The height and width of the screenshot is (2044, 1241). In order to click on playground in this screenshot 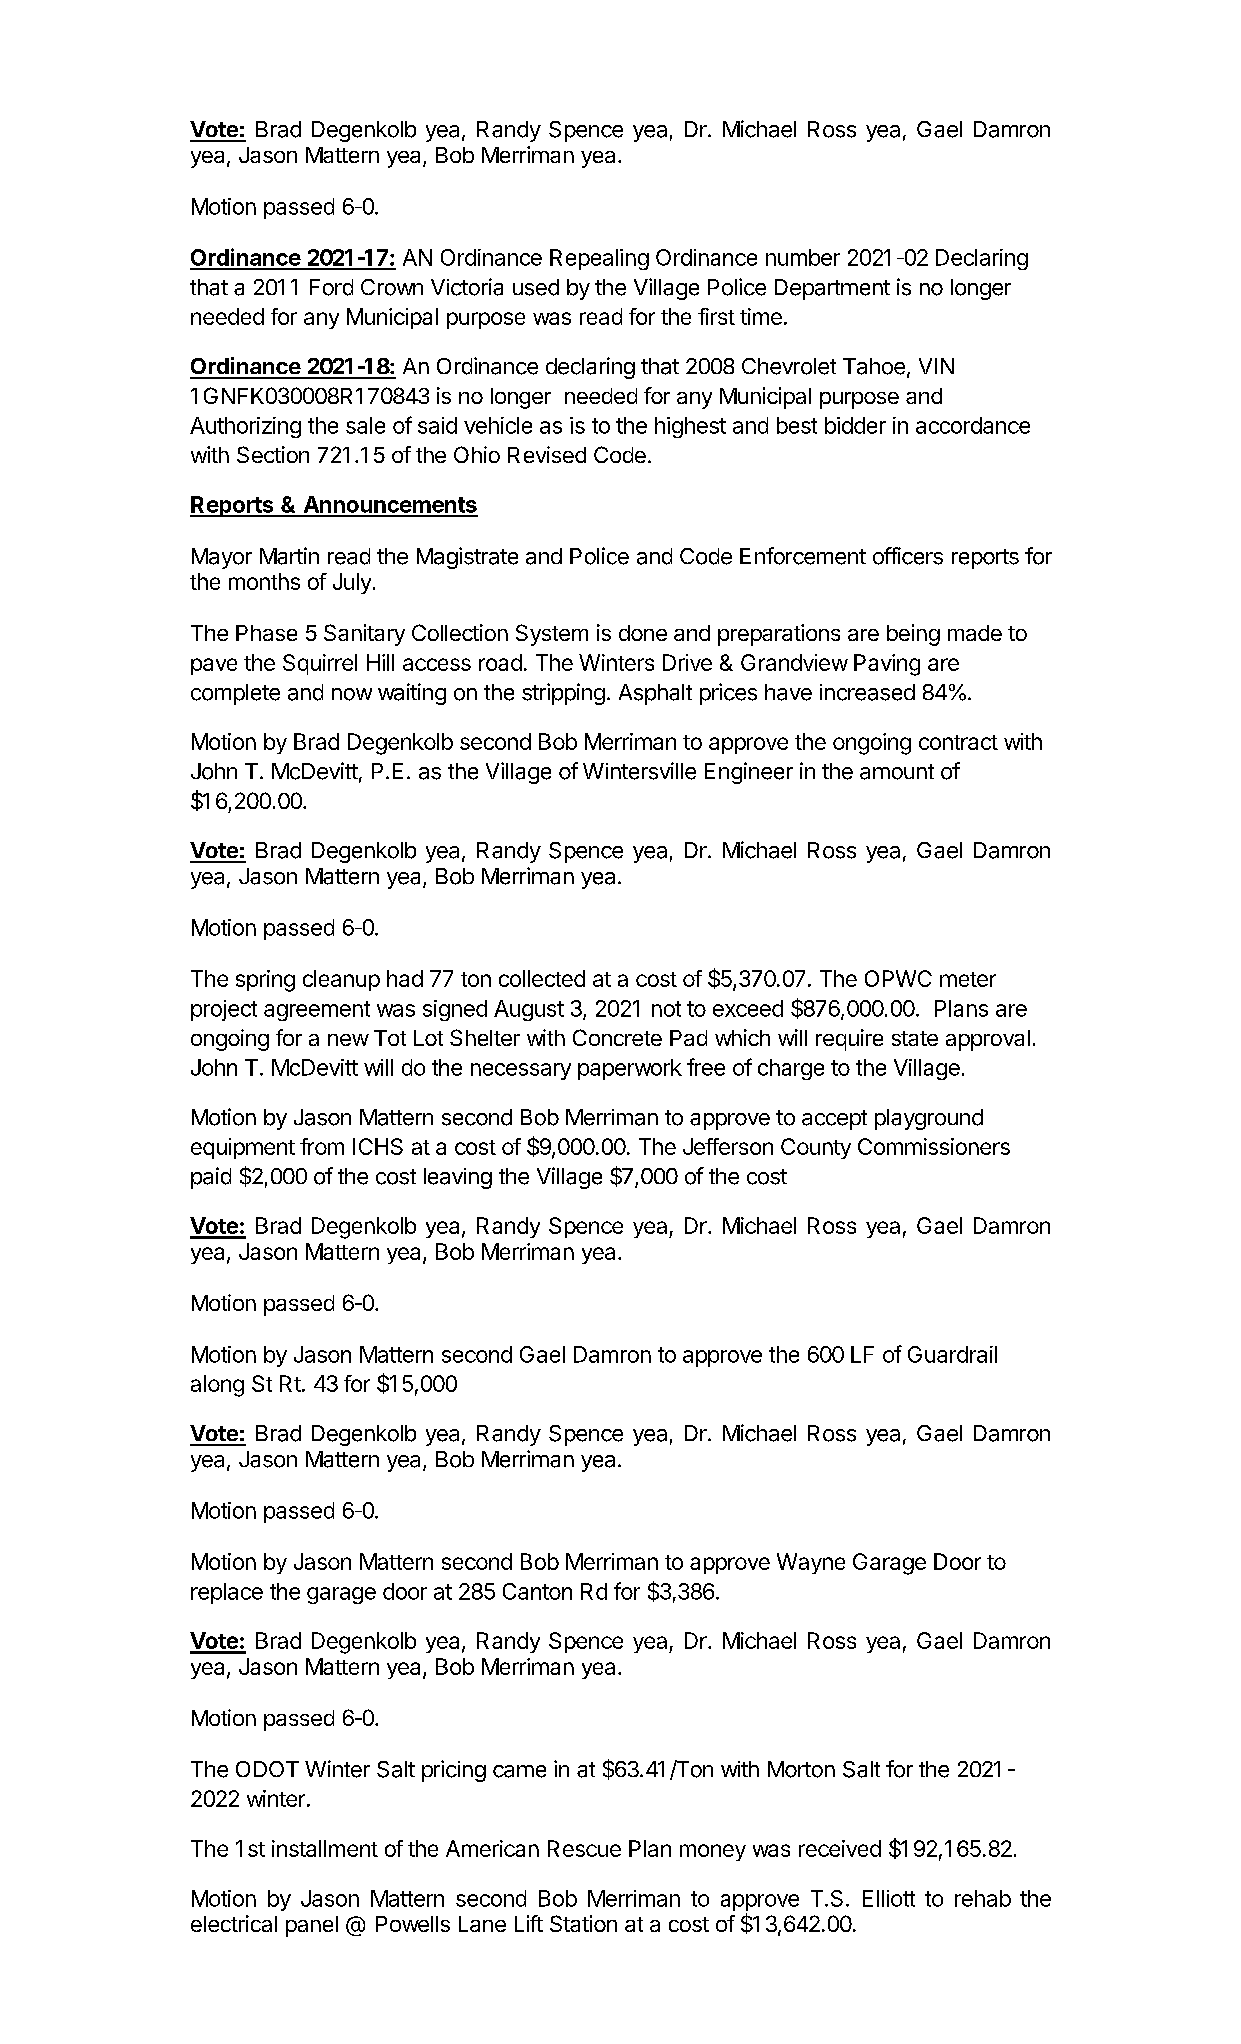, I will do `click(929, 1119)`.
